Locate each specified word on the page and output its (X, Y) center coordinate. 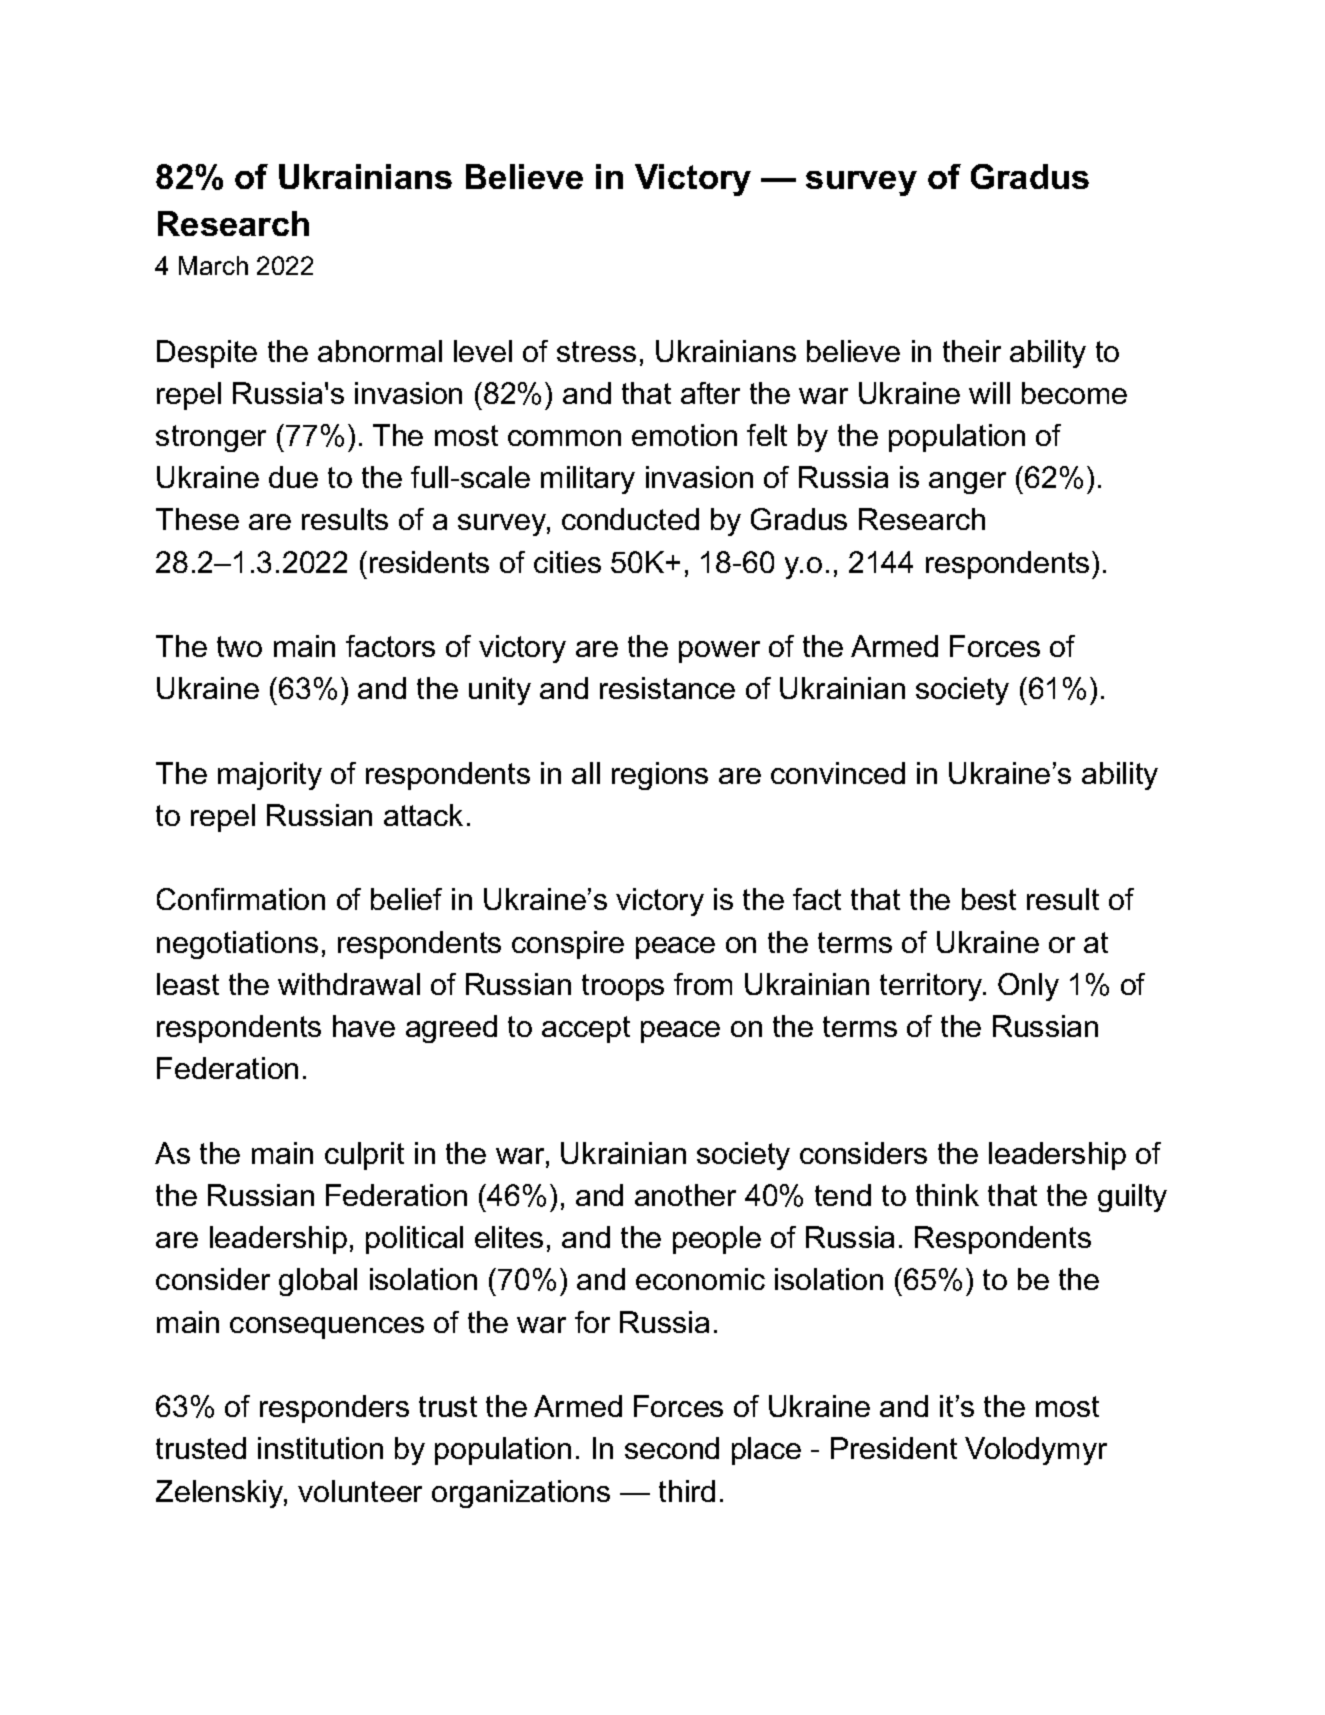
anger (967, 483)
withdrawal (349, 984)
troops (623, 987)
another (685, 1195)
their (972, 351)
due (293, 477)
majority (270, 776)
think (947, 1195)
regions (660, 776)
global (318, 1282)
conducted (630, 519)
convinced (838, 773)
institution (320, 1448)
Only (1028, 987)
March (213, 265)
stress (596, 351)
